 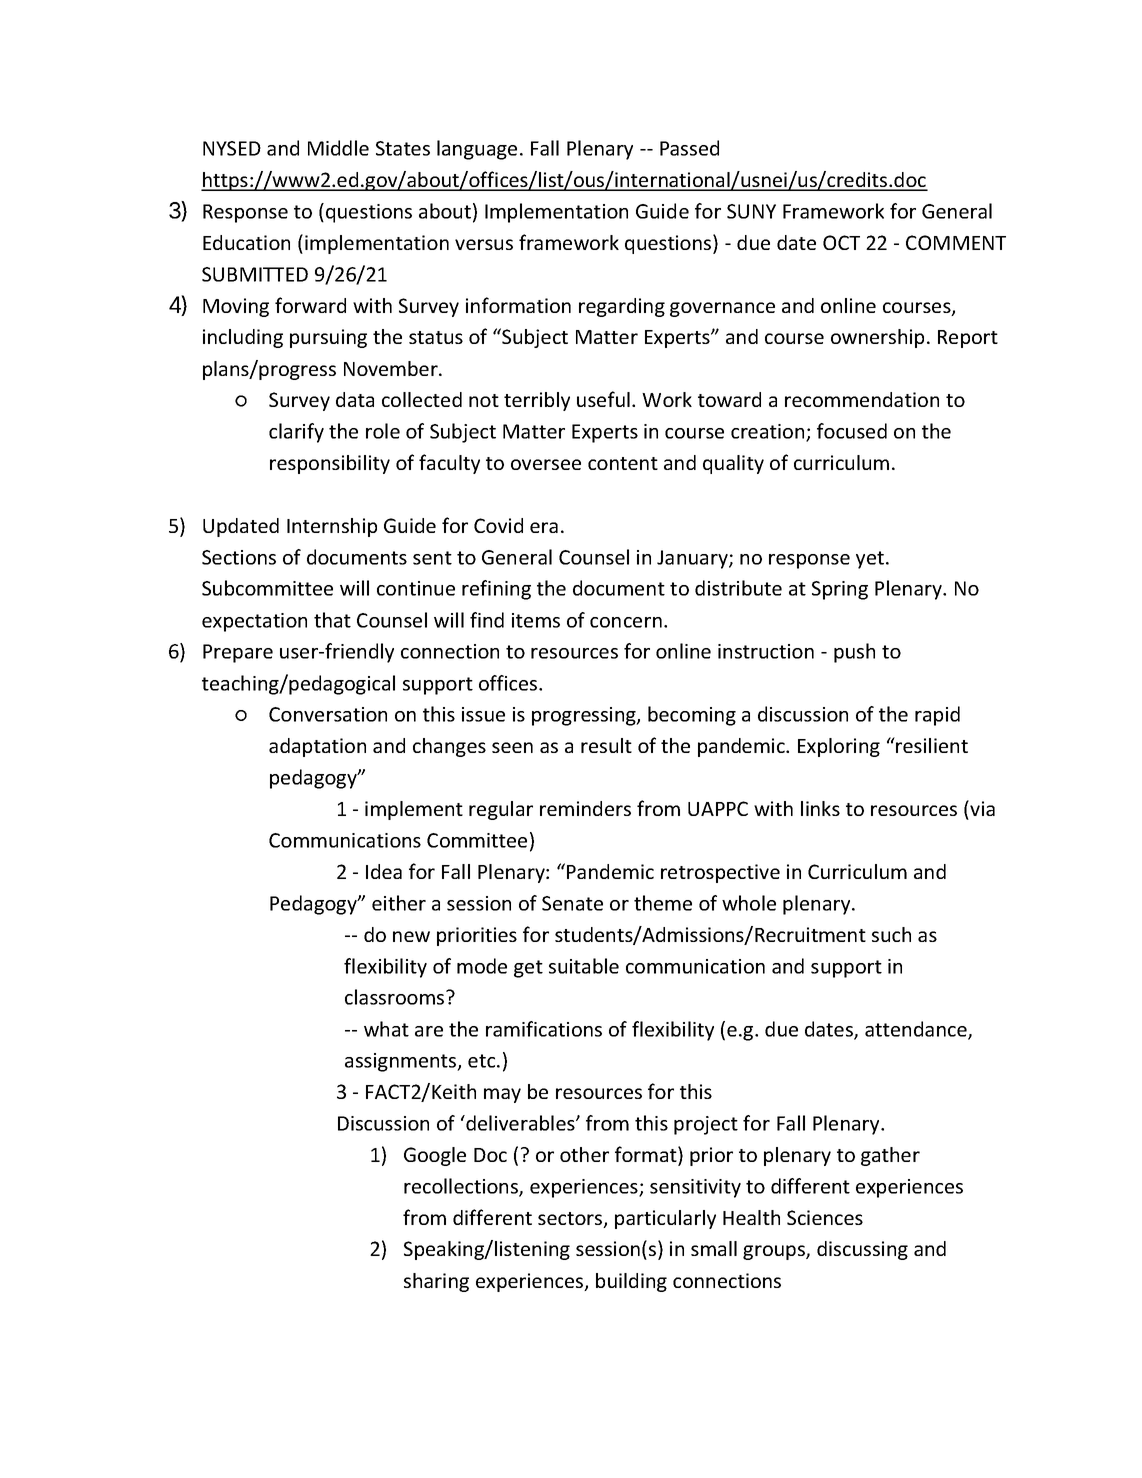 I want to click on building, so click(x=631, y=1282).
